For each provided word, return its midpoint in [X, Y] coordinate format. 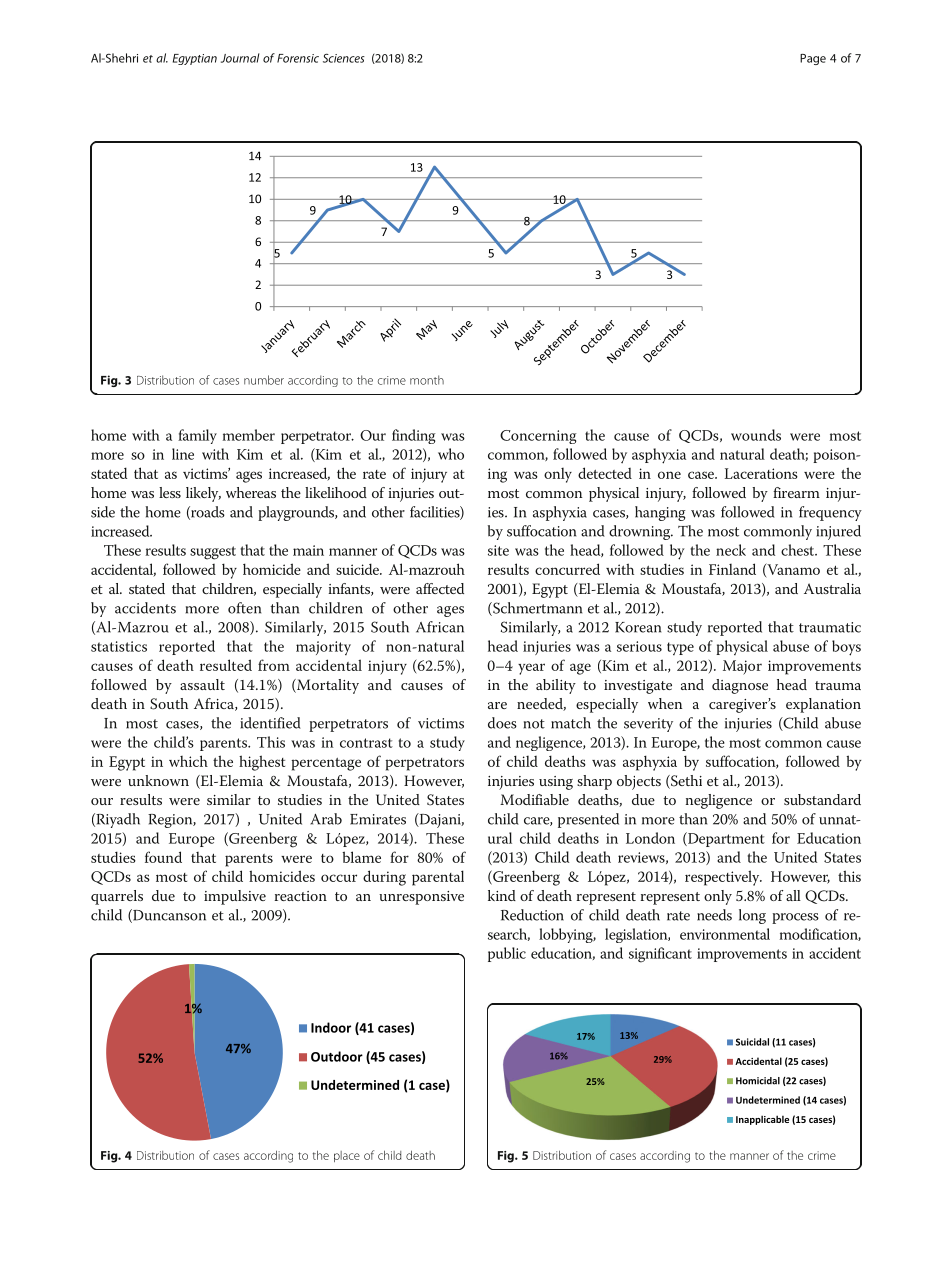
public [507, 954]
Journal [240, 58]
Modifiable [534, 799]
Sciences [344, 58]
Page [813, 59]
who [451, 454]
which [188, 761]
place [347, 1156]
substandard [822, 799]
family [197, 436]
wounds [756, 435]
